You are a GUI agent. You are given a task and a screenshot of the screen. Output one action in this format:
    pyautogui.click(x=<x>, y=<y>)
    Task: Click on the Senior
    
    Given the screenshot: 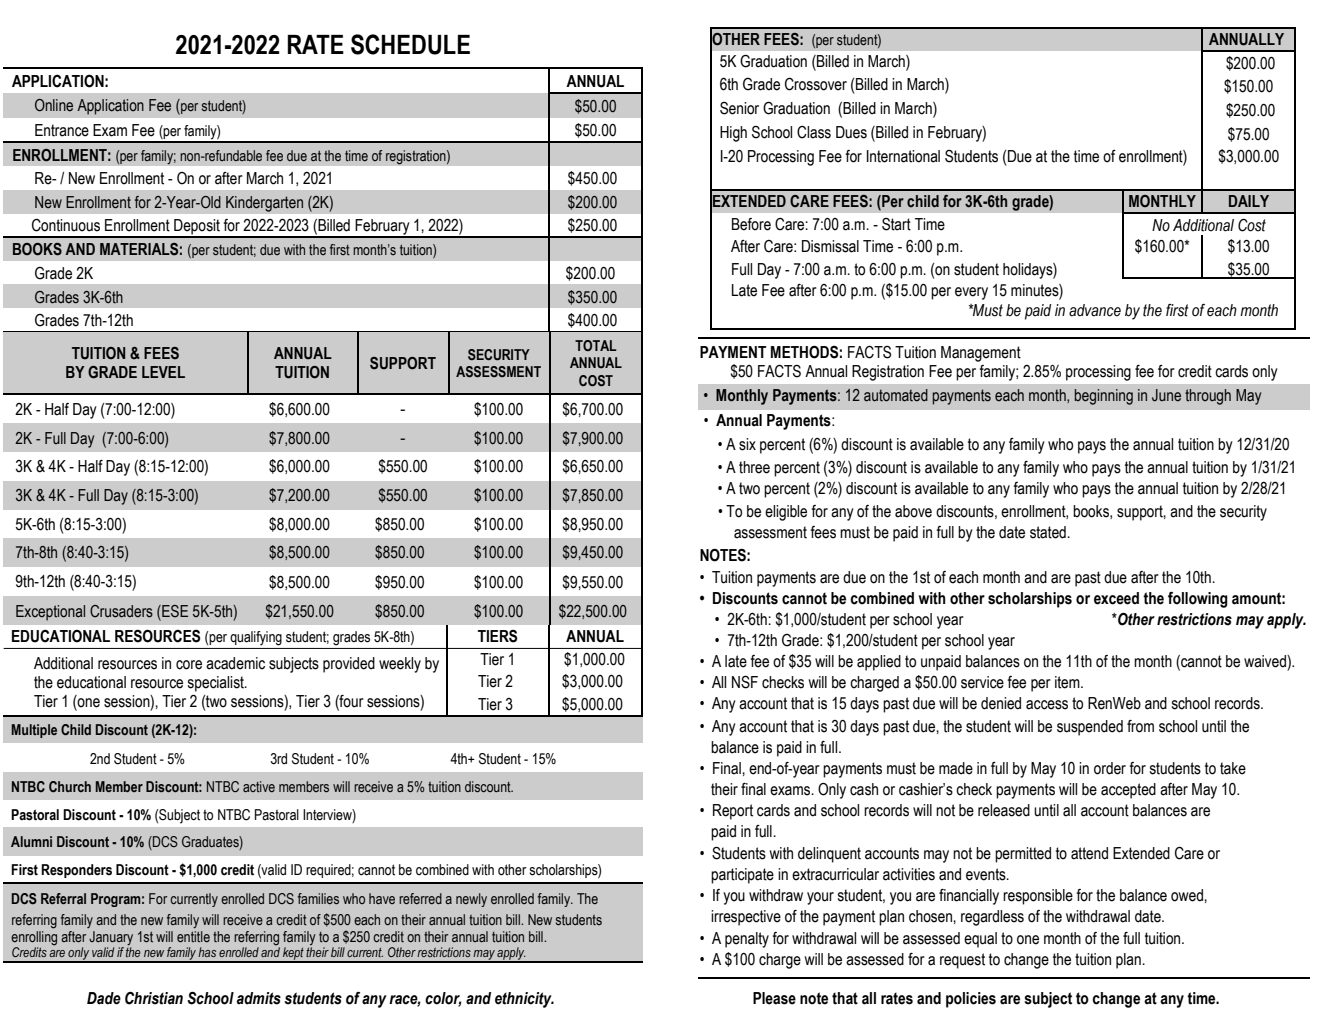 What is the action you would take?
    pyautogui.click(x=739, y=108)
